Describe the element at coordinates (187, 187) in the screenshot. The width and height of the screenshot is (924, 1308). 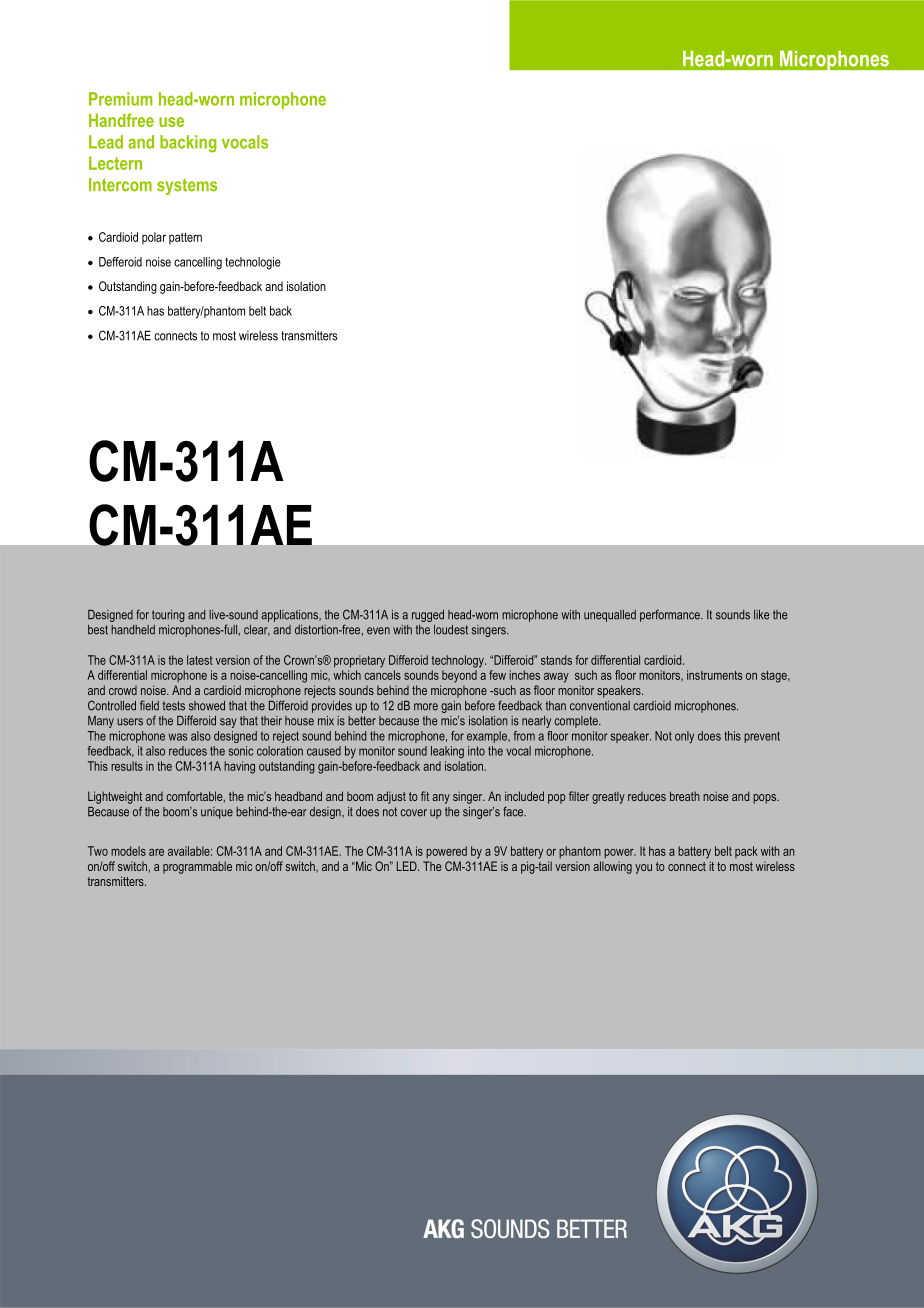
I see `systems` at that location.
